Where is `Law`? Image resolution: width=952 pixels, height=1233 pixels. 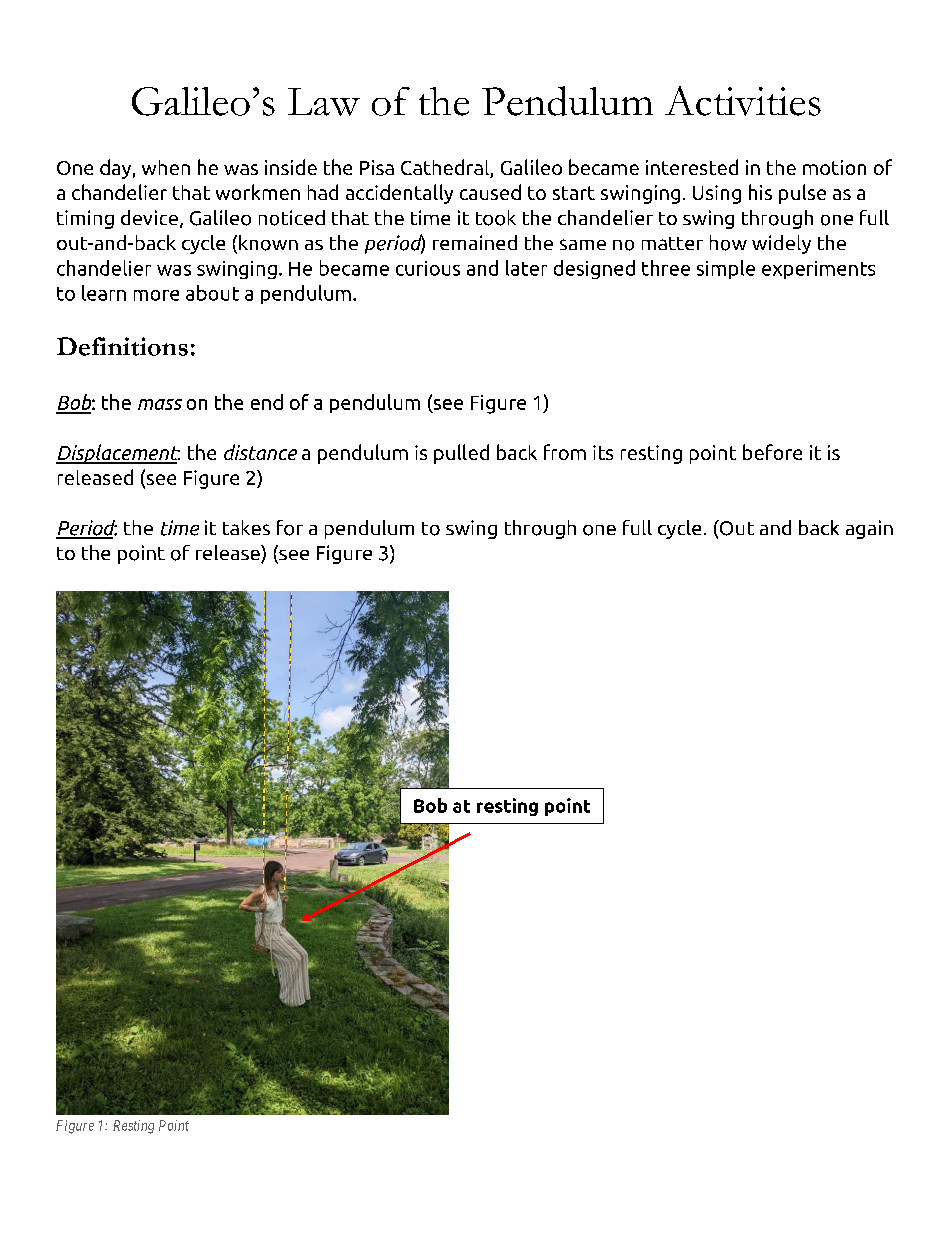 Law is located at coordinates (324, 102).
